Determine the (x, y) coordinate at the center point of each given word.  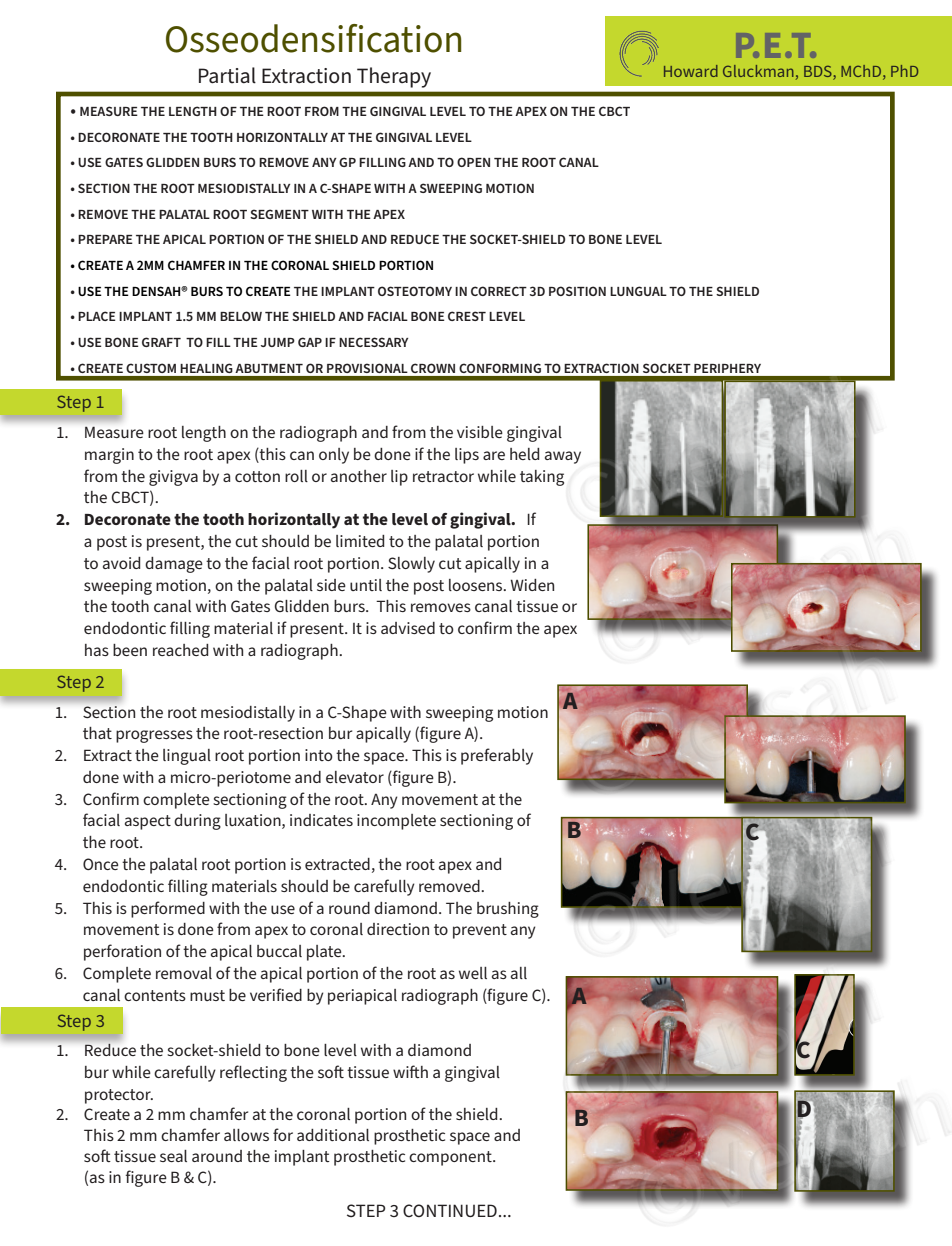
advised (408, 628)
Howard (691, 71)
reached (180, 650)
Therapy (394, 77)
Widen (532, 585)
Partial (227, 75)
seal (173, 1156)
